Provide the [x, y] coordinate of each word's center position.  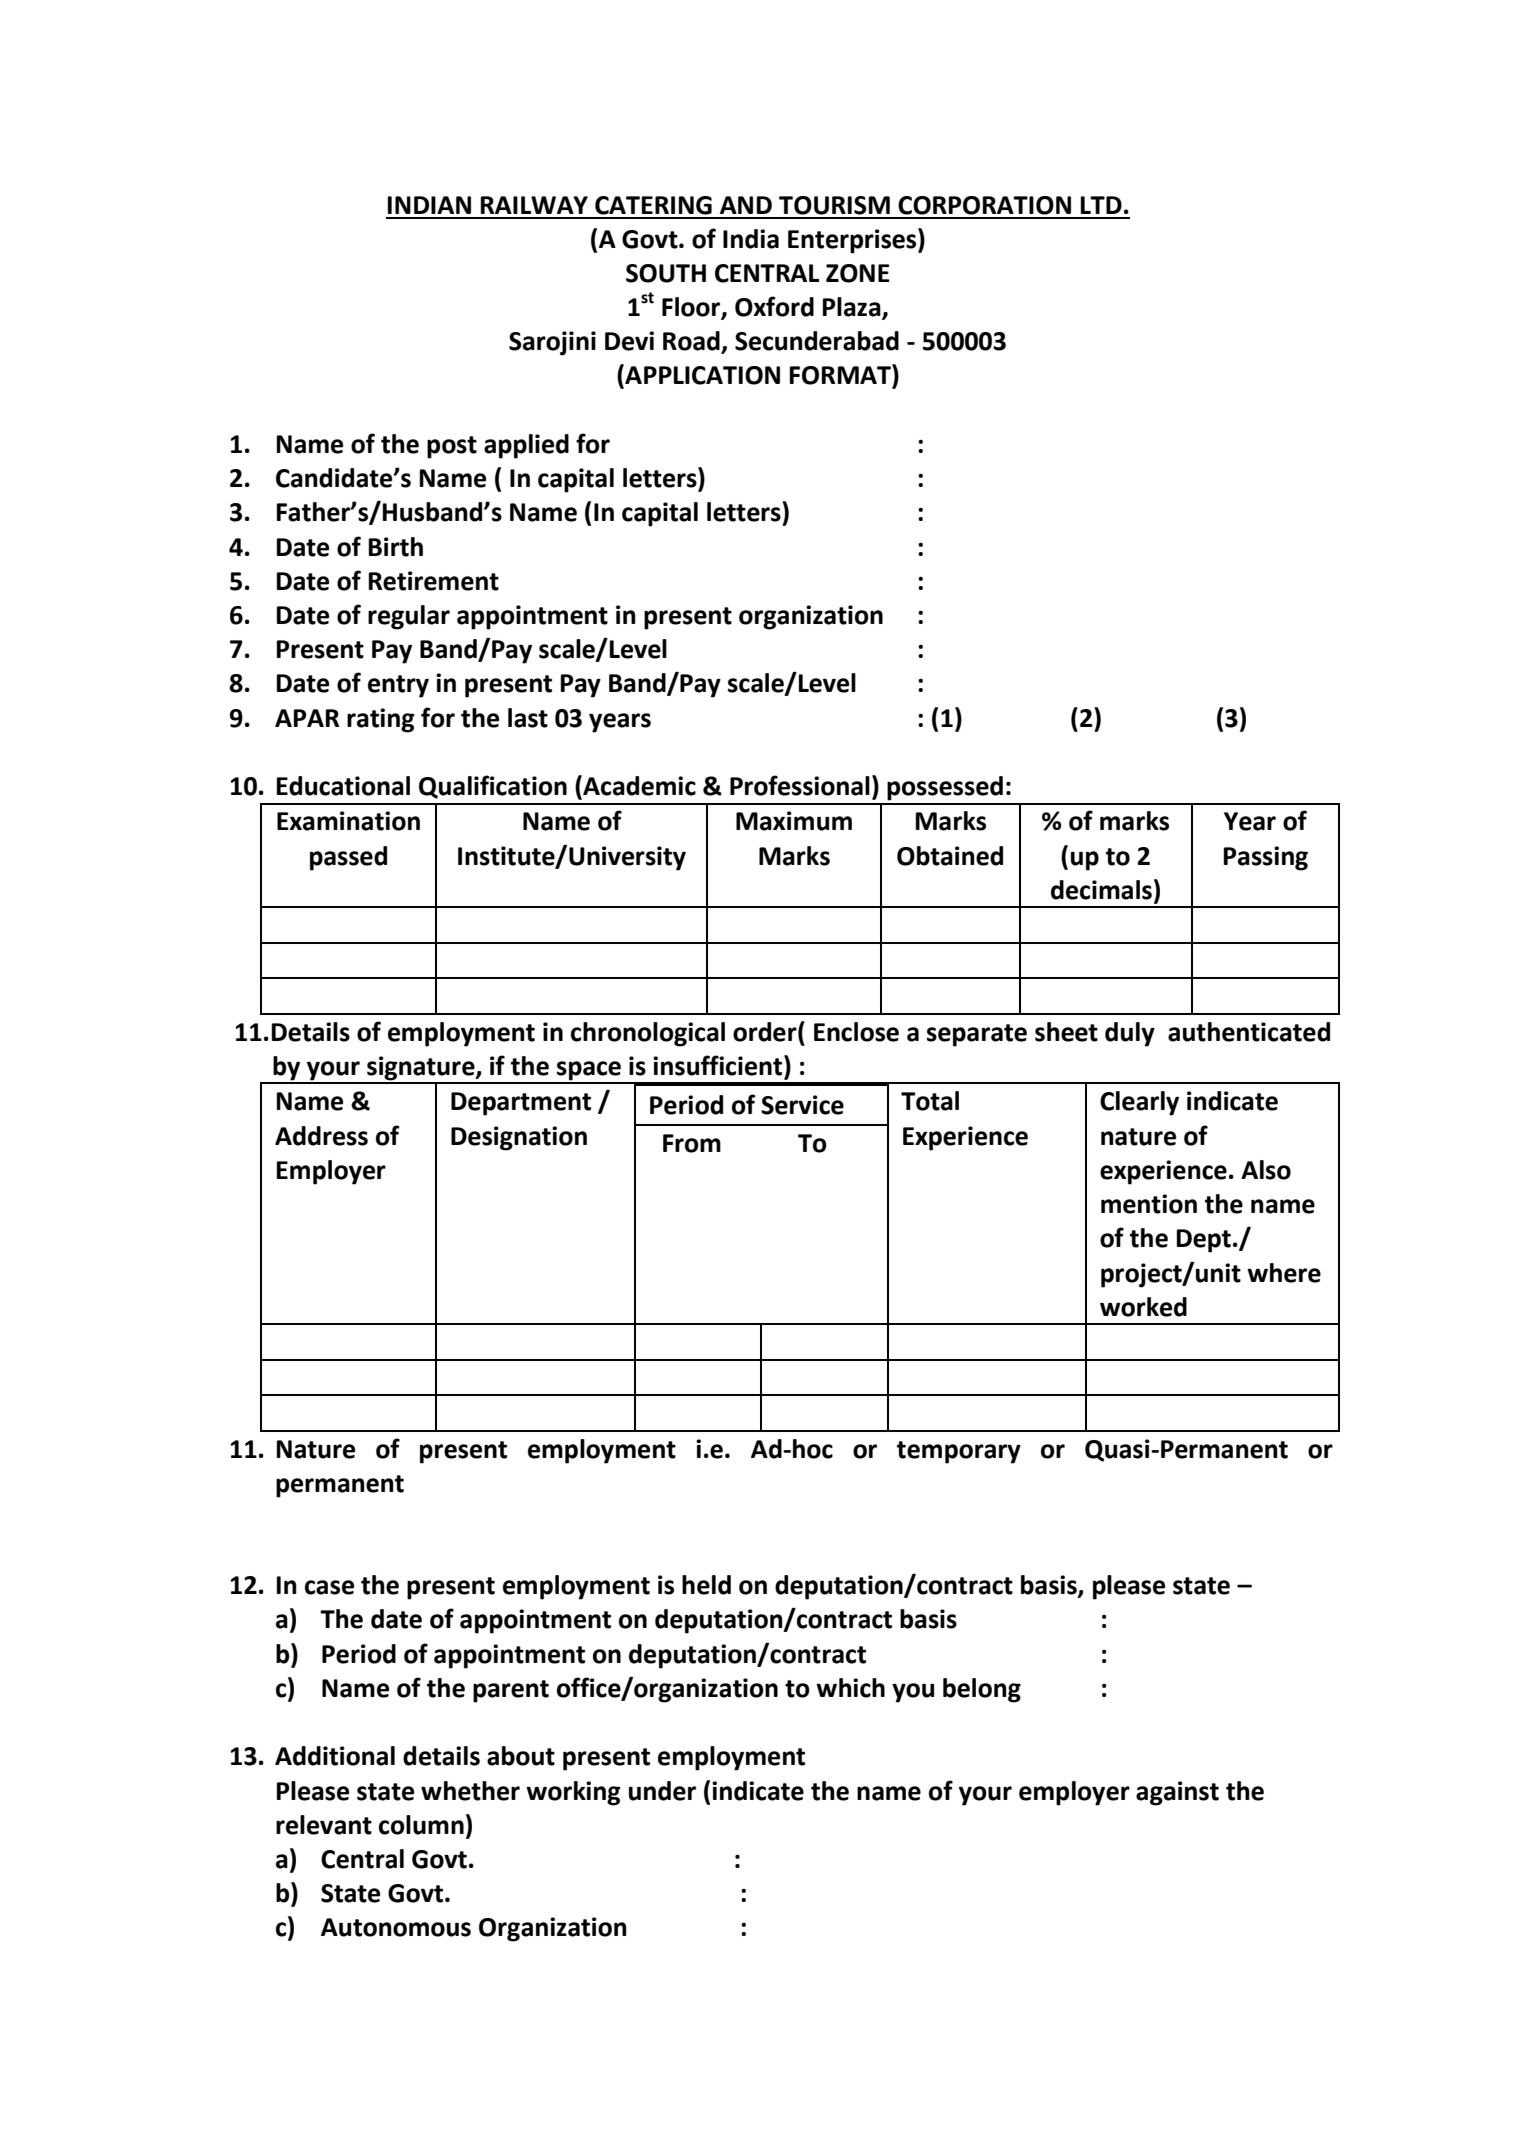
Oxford [774, 306]
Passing [1266, 858]
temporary [959, 1452]
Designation [519, 1138]
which [850, 1688]
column [421, 1825]
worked [1143, 1307]
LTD [1101, 205]
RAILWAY [534, 205]
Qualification [493, 787]
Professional [800, 785]
